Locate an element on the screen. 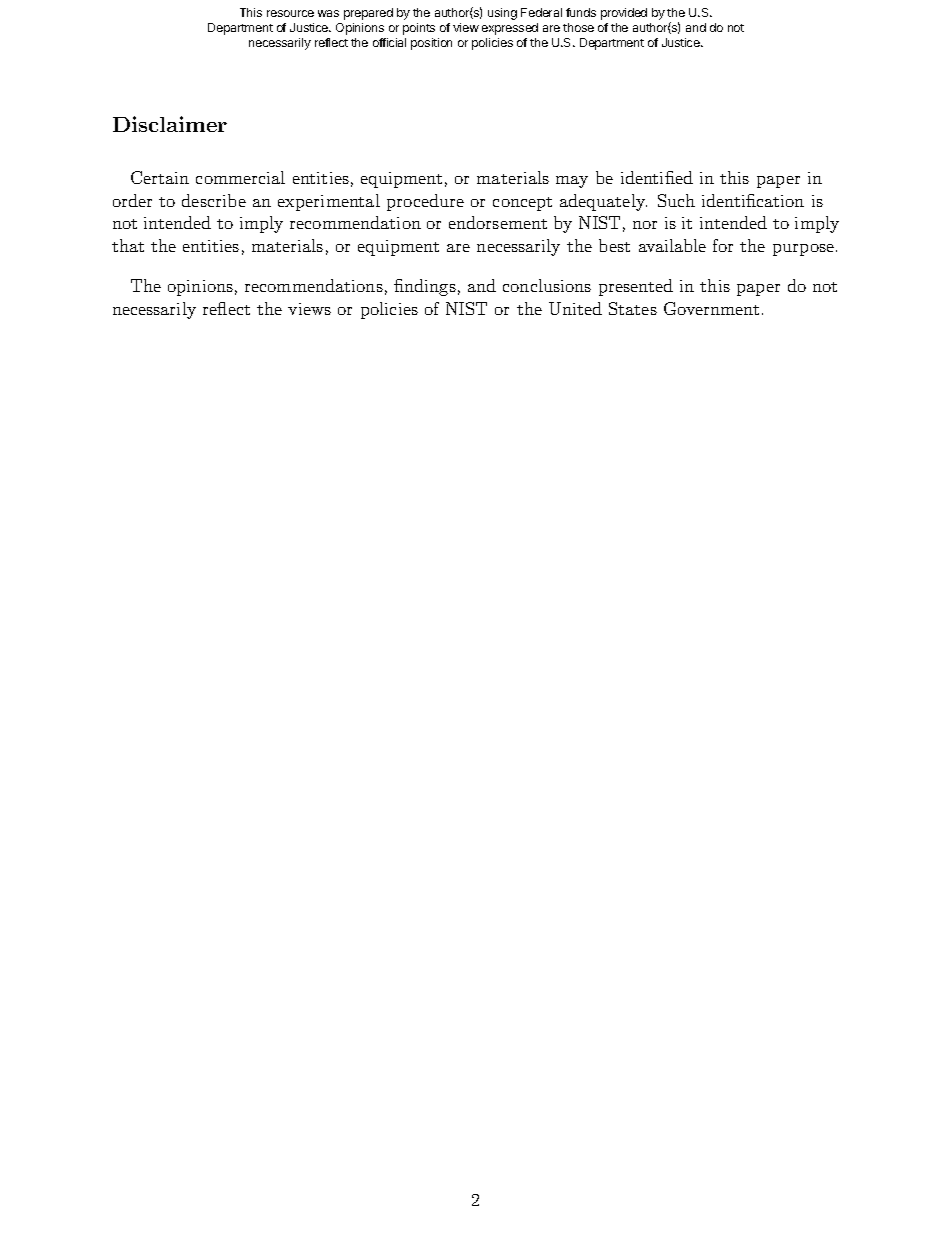  using is located at coordinates (502, 14).
